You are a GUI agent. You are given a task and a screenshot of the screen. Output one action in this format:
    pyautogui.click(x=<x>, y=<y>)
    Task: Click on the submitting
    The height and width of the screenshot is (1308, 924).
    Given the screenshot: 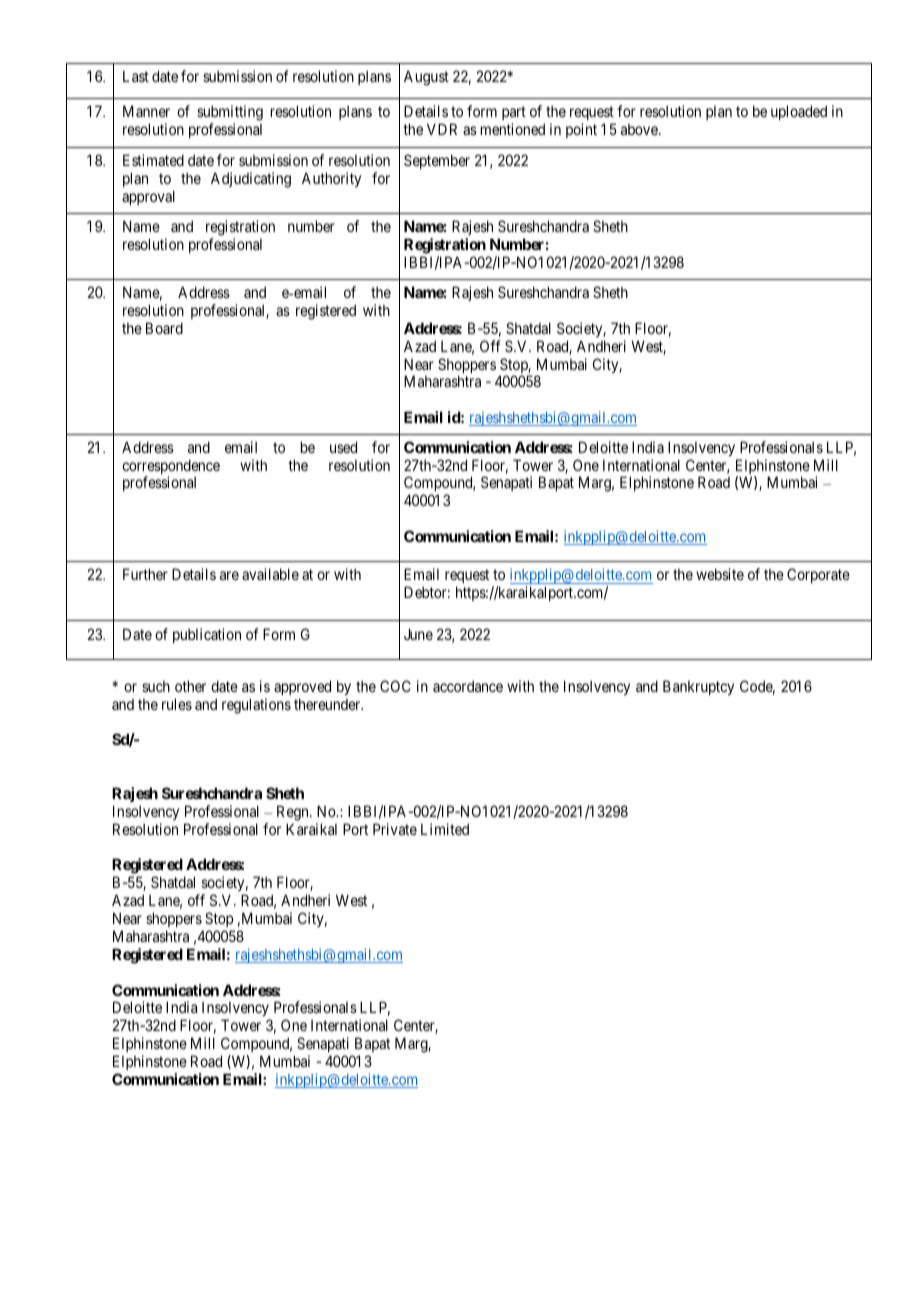 What is the action you would take?
    pyautogui.click(x=230, y=114)
